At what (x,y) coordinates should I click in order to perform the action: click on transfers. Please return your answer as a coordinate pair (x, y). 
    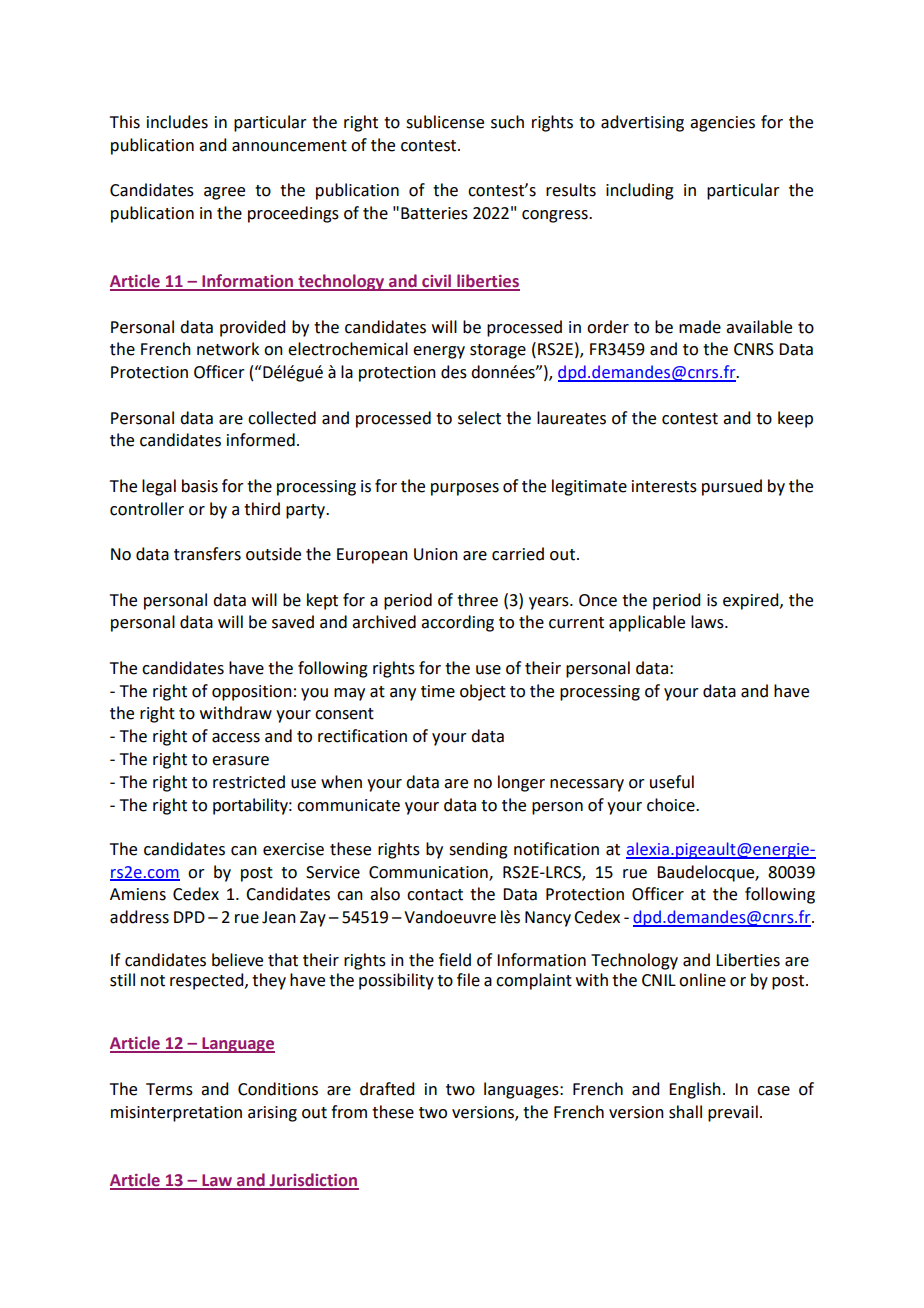
    Looking at the image, I should click on (207, 554).
